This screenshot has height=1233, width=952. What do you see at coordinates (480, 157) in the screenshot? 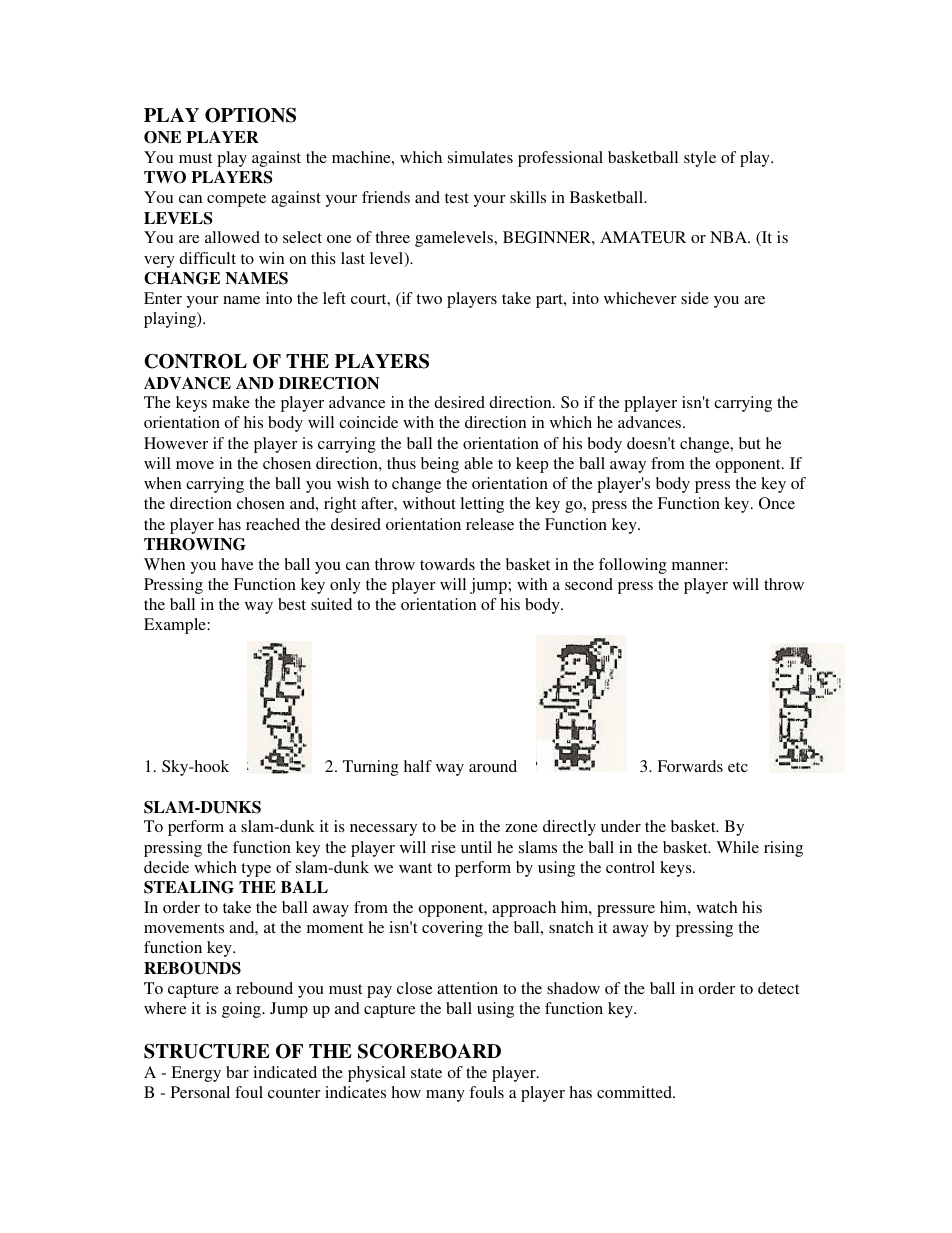
I see `simulates` at bounding box center [480, 157].
